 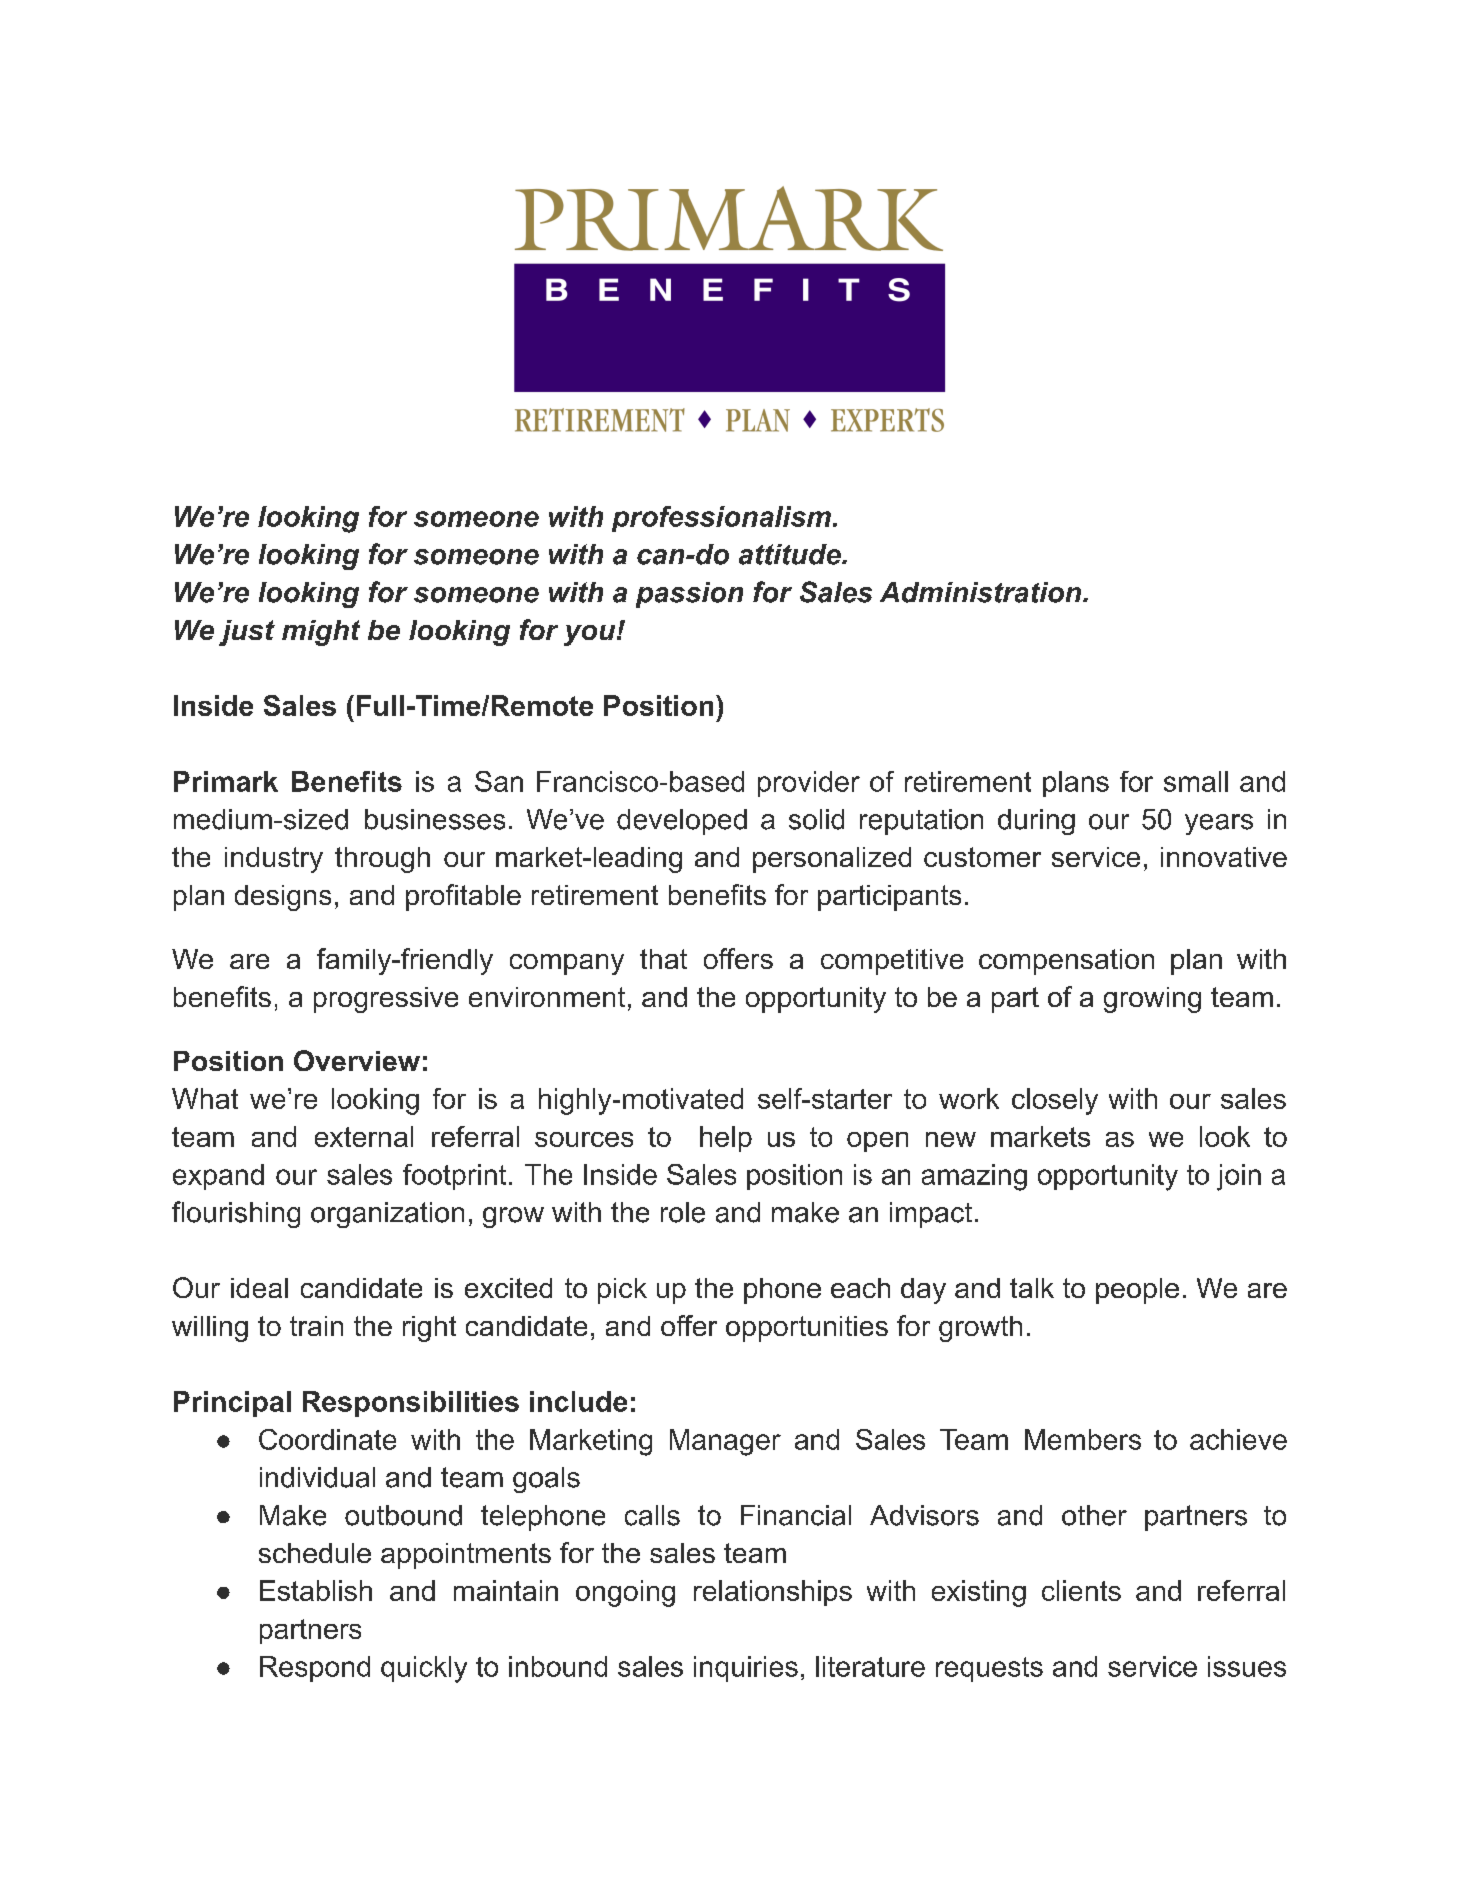 What do you see at coordinates (1081, 1590) in the screenshot?
I see `clients` at bounding box center [1081, 1590].
